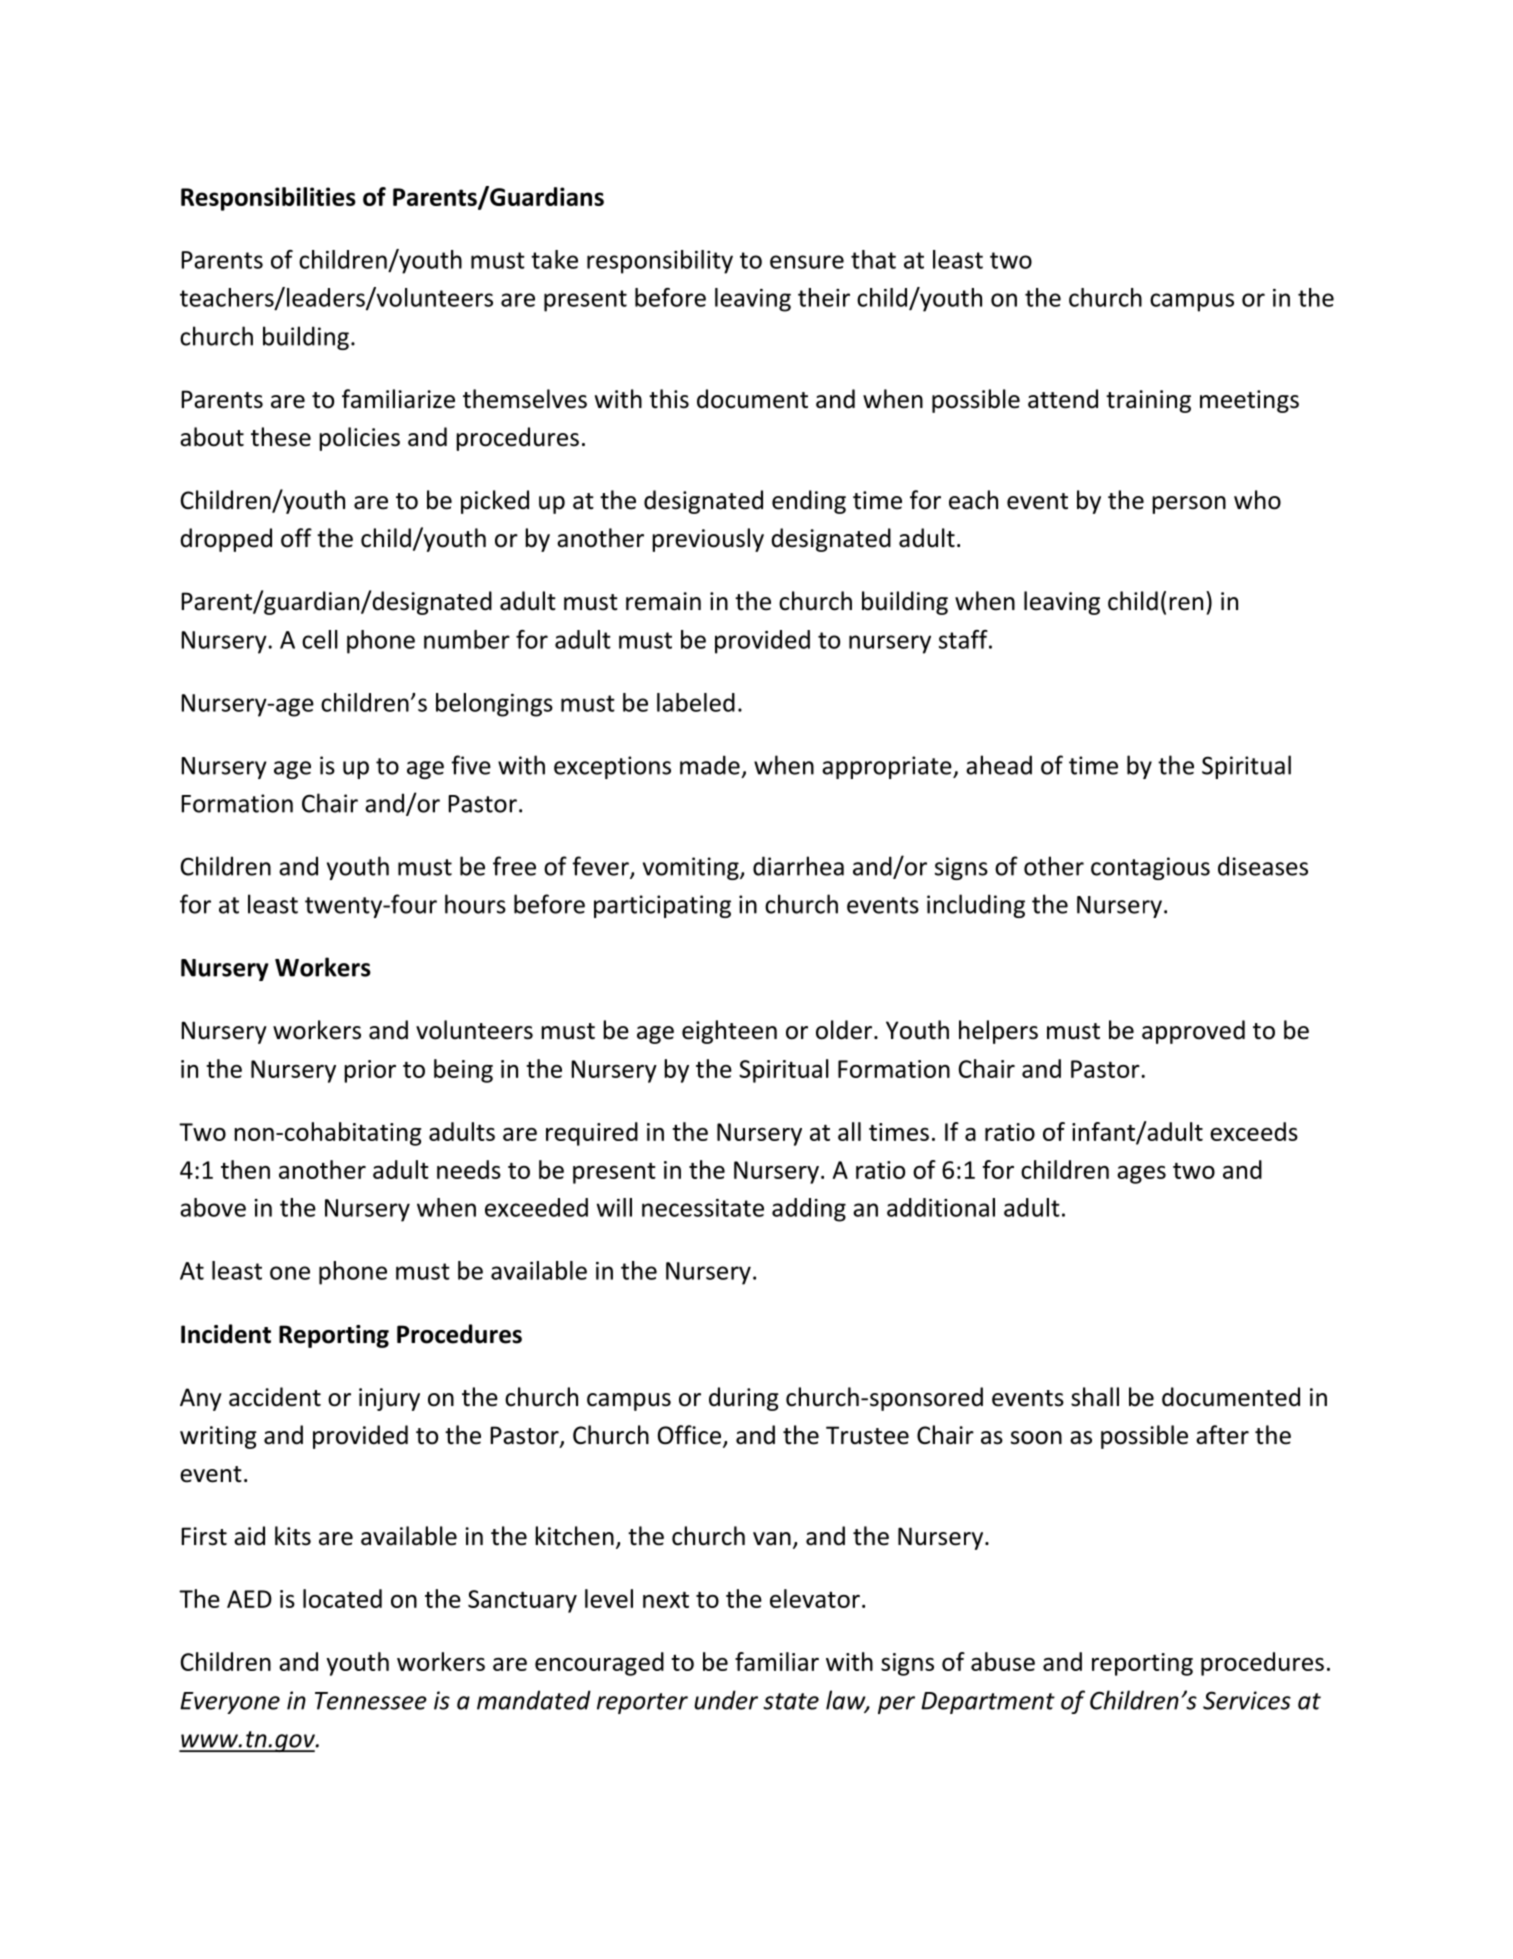  Describe the element at coordinates (660, 262) in the screenshot. I see `responsibility` at that location.
